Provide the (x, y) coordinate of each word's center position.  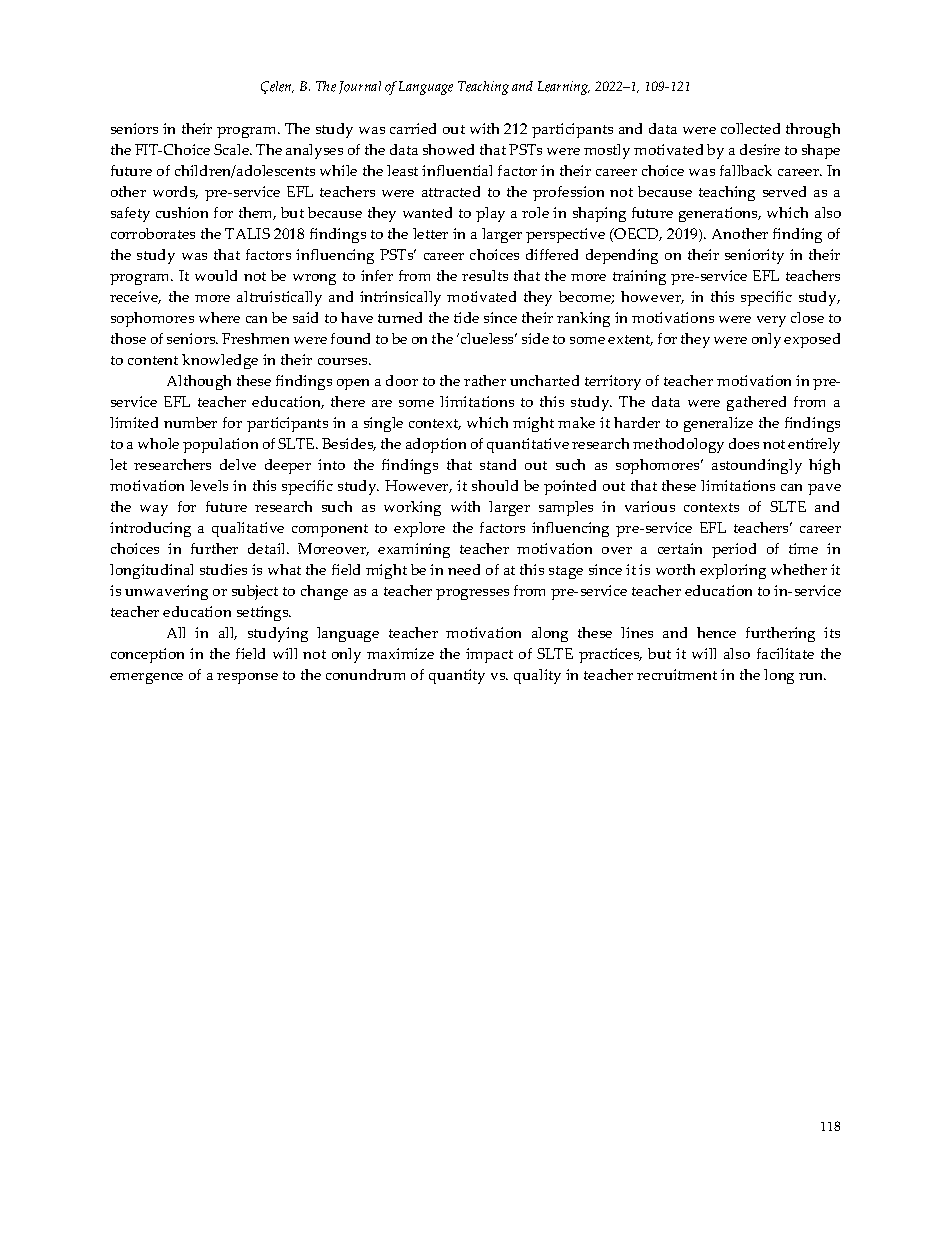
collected (750, 128)
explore (419, 529)
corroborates (153, 233)
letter (430, 233)
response (247, 678)
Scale (232, 149)
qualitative (248, 529)
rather (485, 380)
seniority (754, 256)
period (734, 550)
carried (413, 128)
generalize (718, 424)
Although (199, 382)
